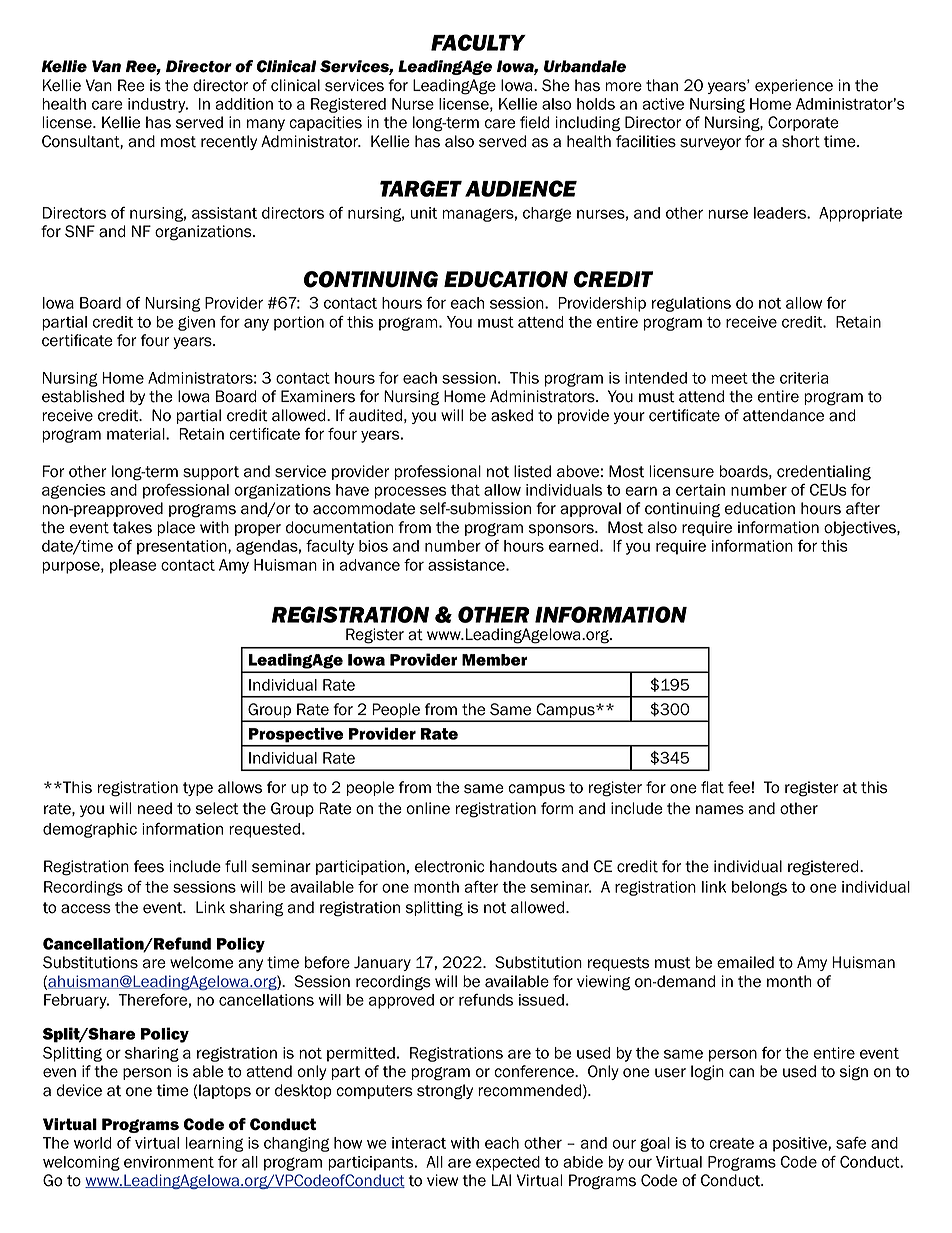 This screenshot has width=952, height=1233. Describe the element at coordinates (534, 122) in the screenshot. I see `field` at that location.
